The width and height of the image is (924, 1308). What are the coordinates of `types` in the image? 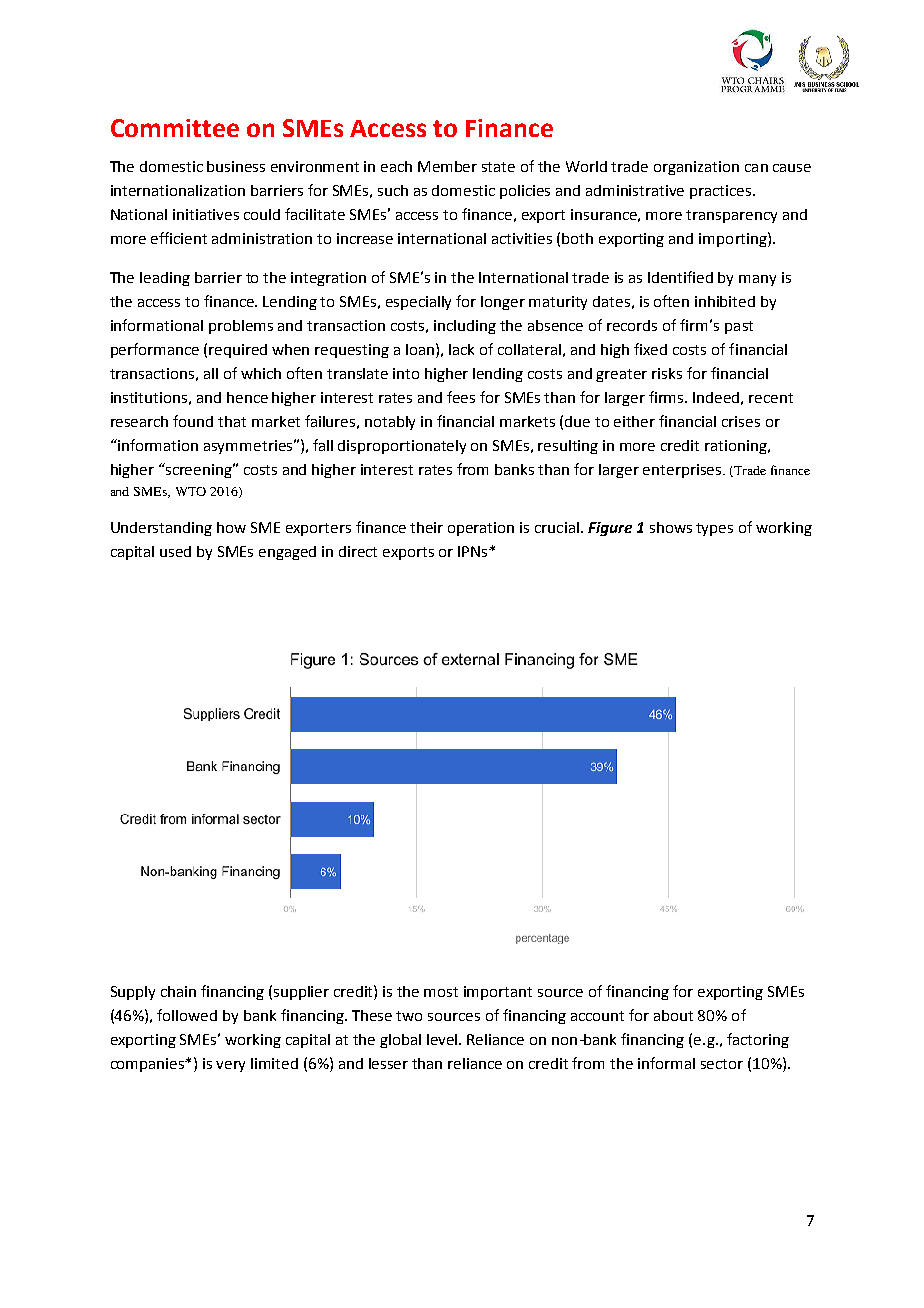 It's located at (714, 529).
